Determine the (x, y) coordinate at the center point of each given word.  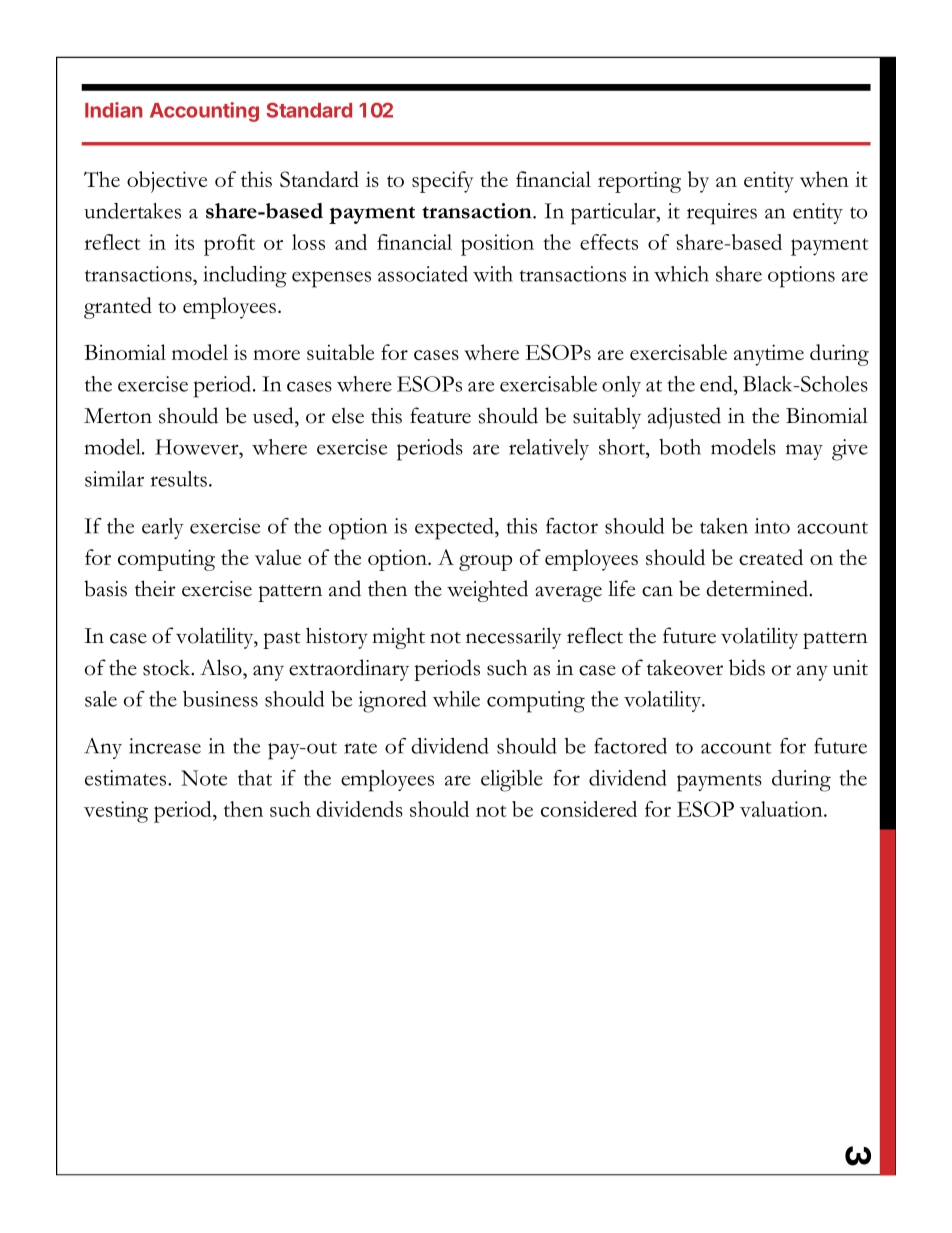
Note (204, 778)
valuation (782, 809)
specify (443, 182)
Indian (113, 110)
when (824, 179)
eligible (512, 781)
